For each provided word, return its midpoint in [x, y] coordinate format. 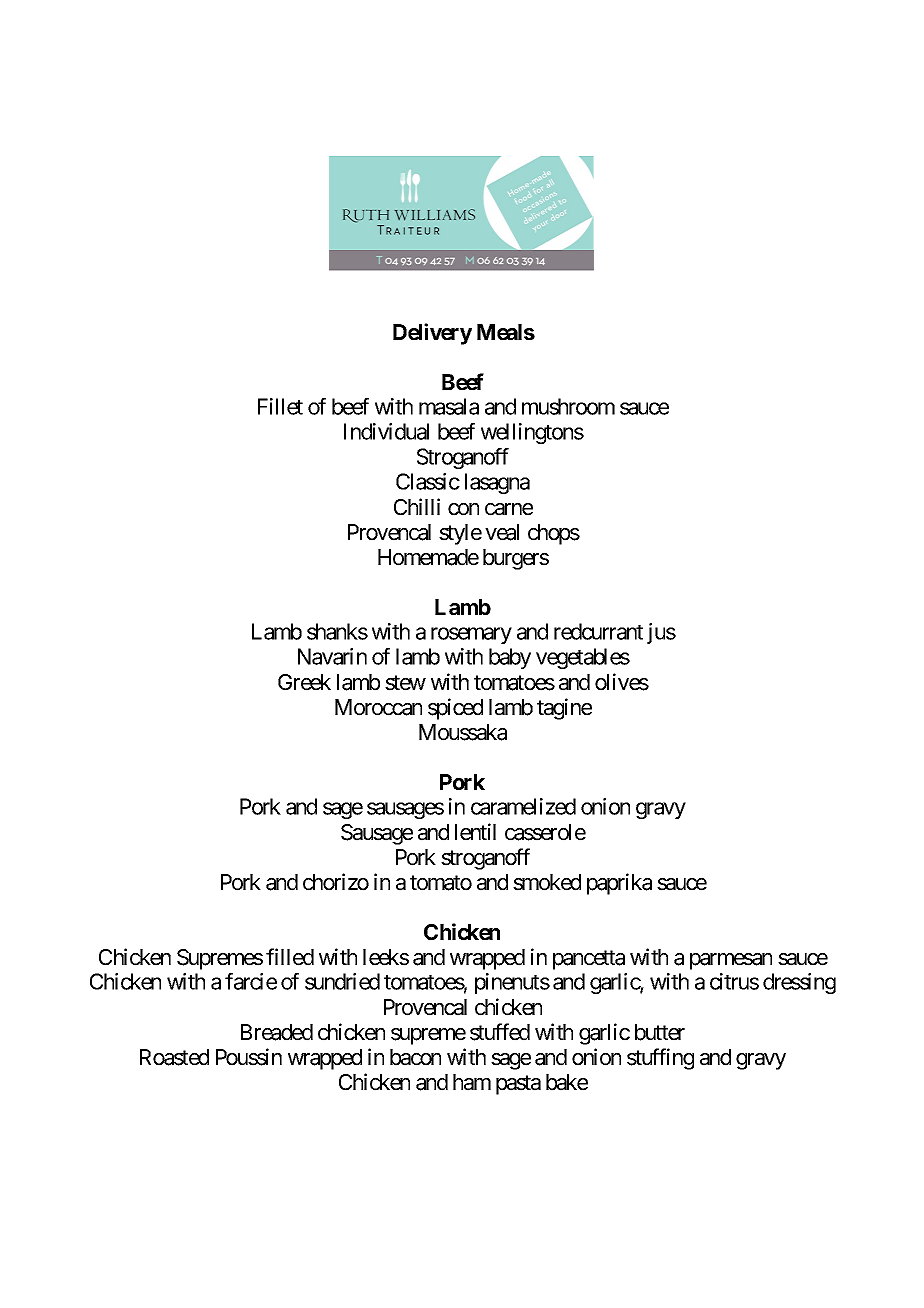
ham [472, 1082]
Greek [304, 682]
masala [449, 406]
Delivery [432, 334]
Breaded [277, 1032]
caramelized [523, 806]
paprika [619, 884]
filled [290, 957]
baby [510, 658]
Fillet [280, 406]
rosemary [471, 635]
